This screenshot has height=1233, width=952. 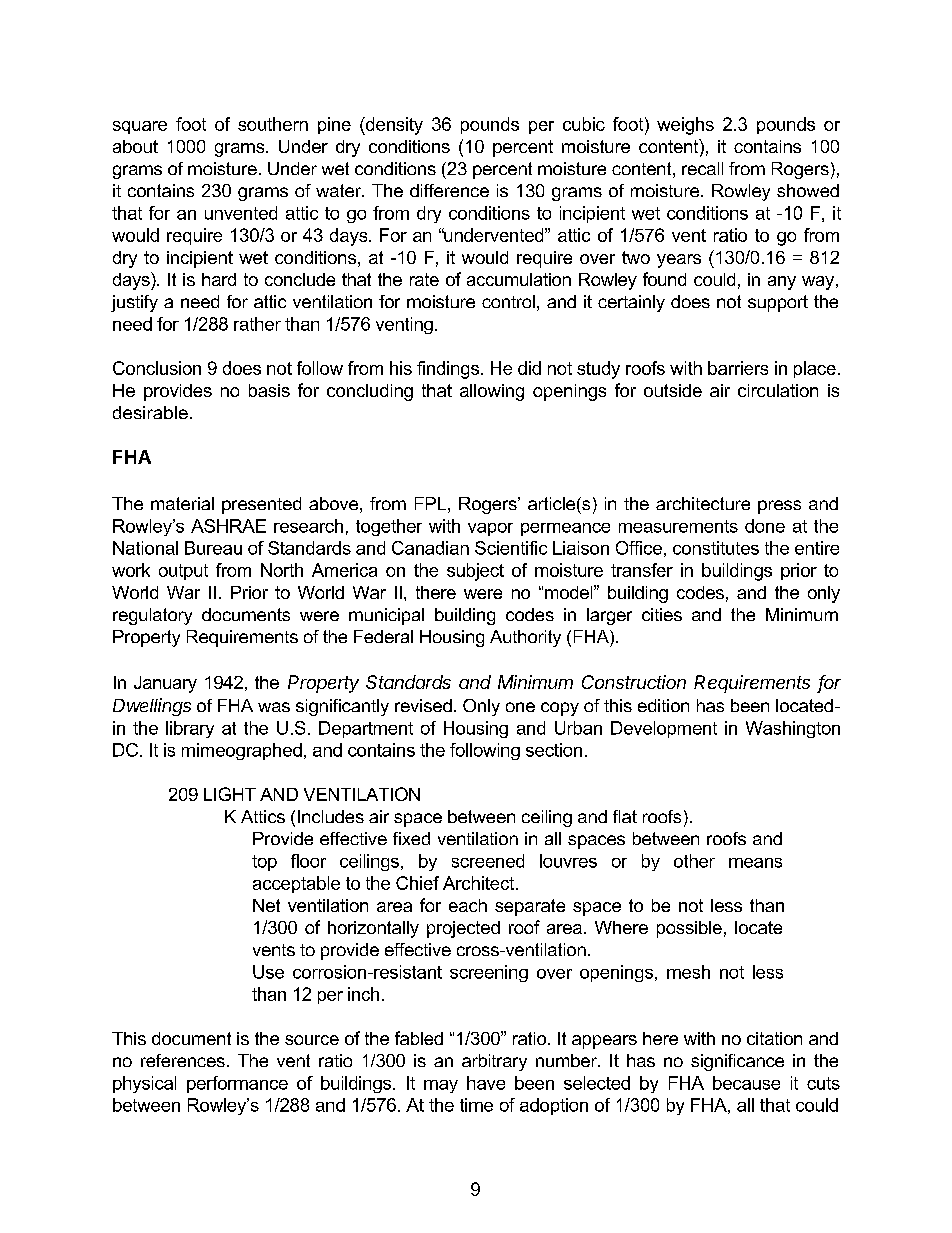 What do you see at coordinates (746, 1083) in the screenshot?
I see `because` at bounding box center [746, 1083].
